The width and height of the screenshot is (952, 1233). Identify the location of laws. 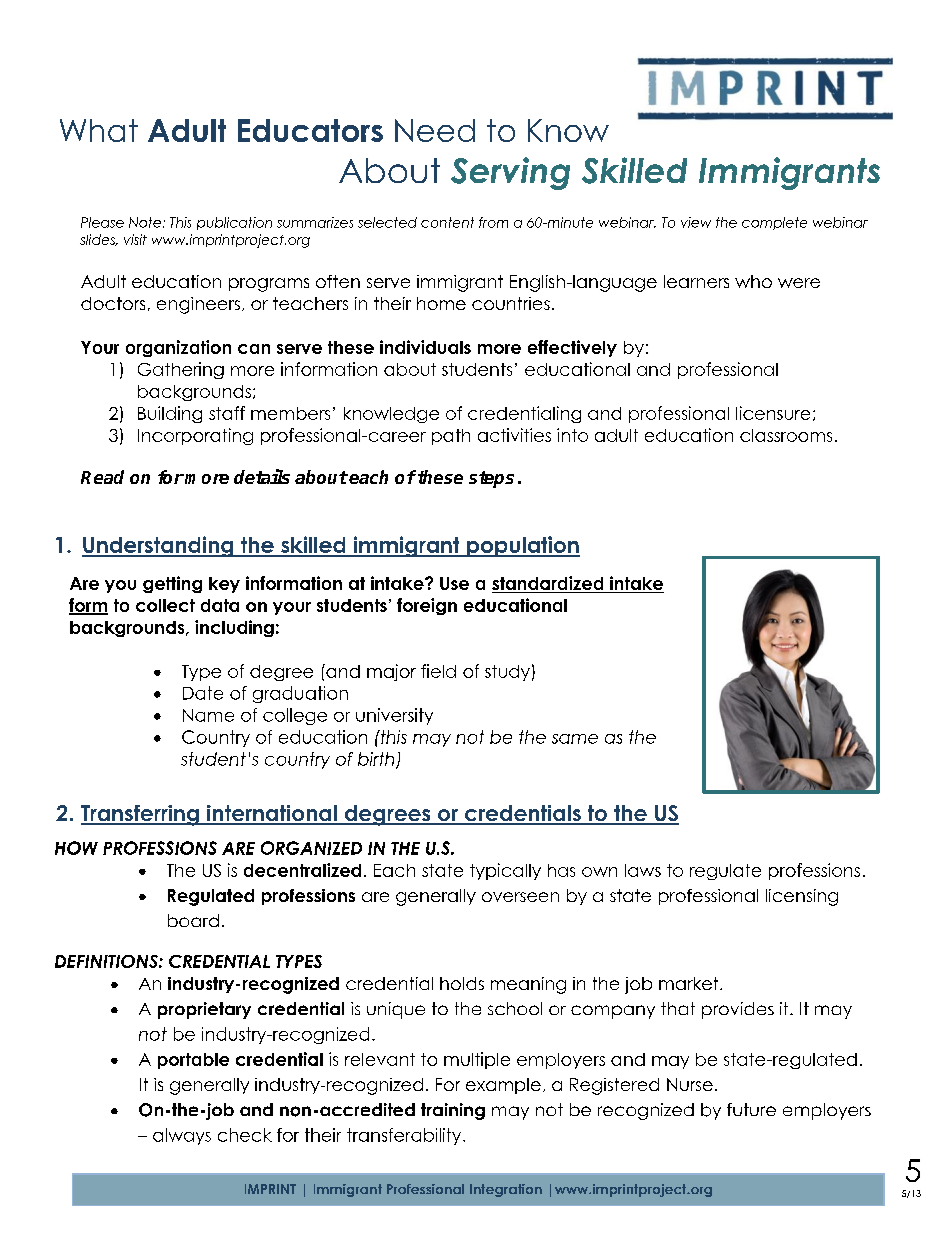
(643, 870).
